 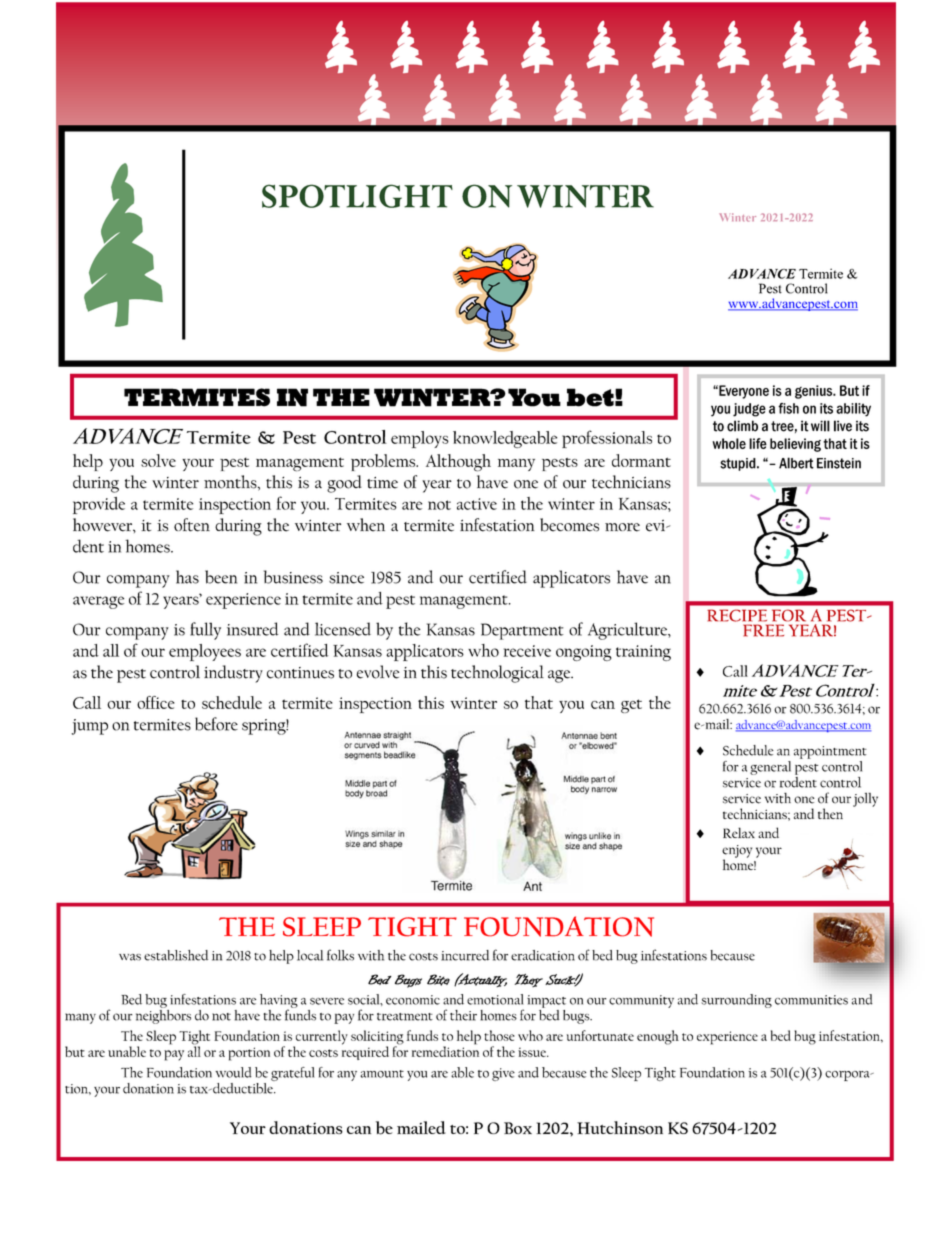 What do you see at coordinates (420, 439) in the screenshot?
I see `employs` at bounding box center [420, 439].
